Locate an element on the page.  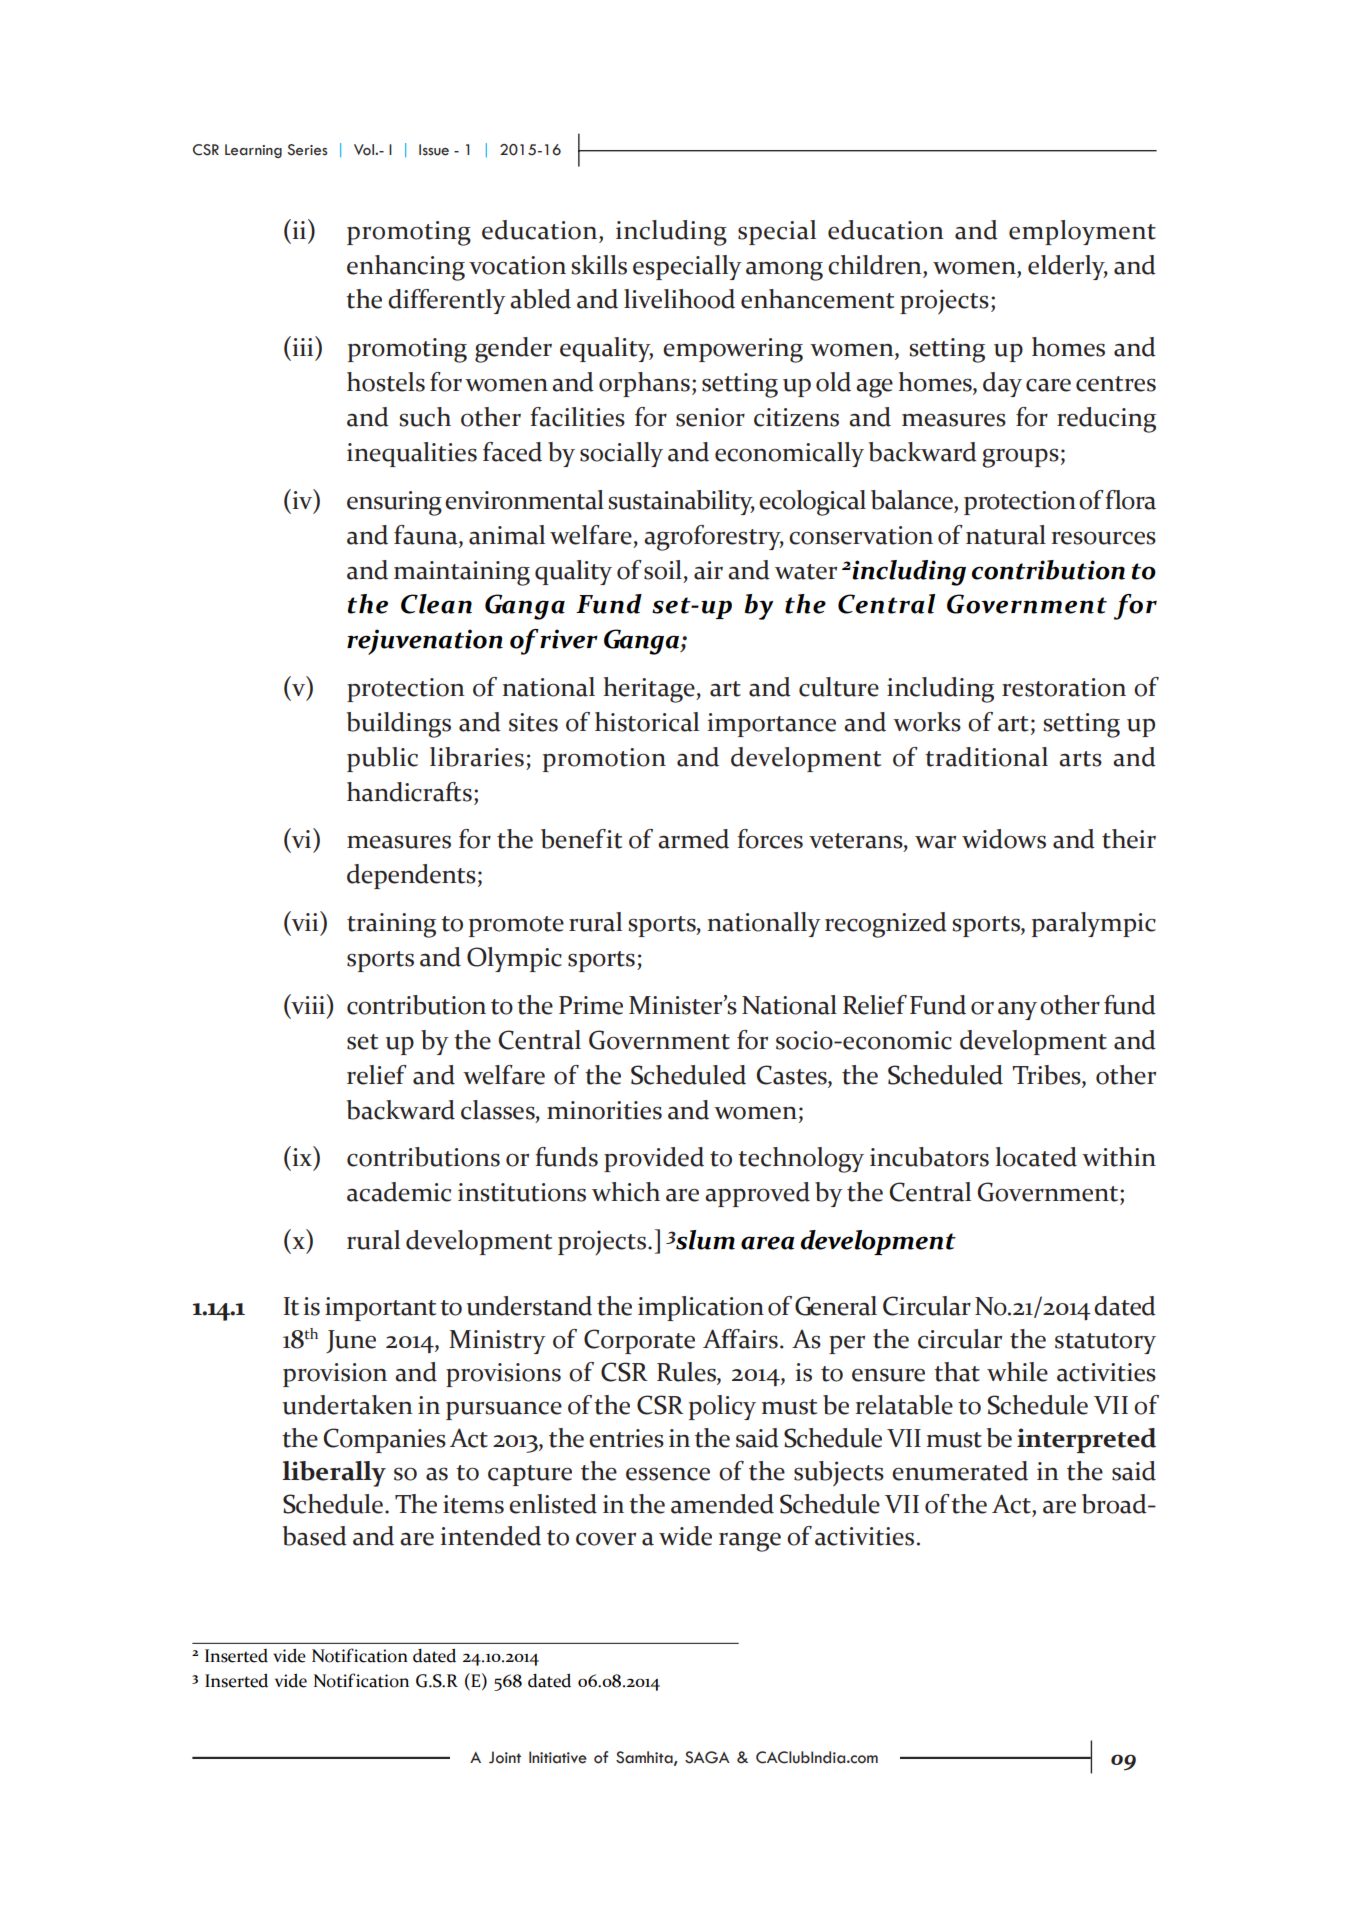
Joint is located at coordinates (505, 1757).
